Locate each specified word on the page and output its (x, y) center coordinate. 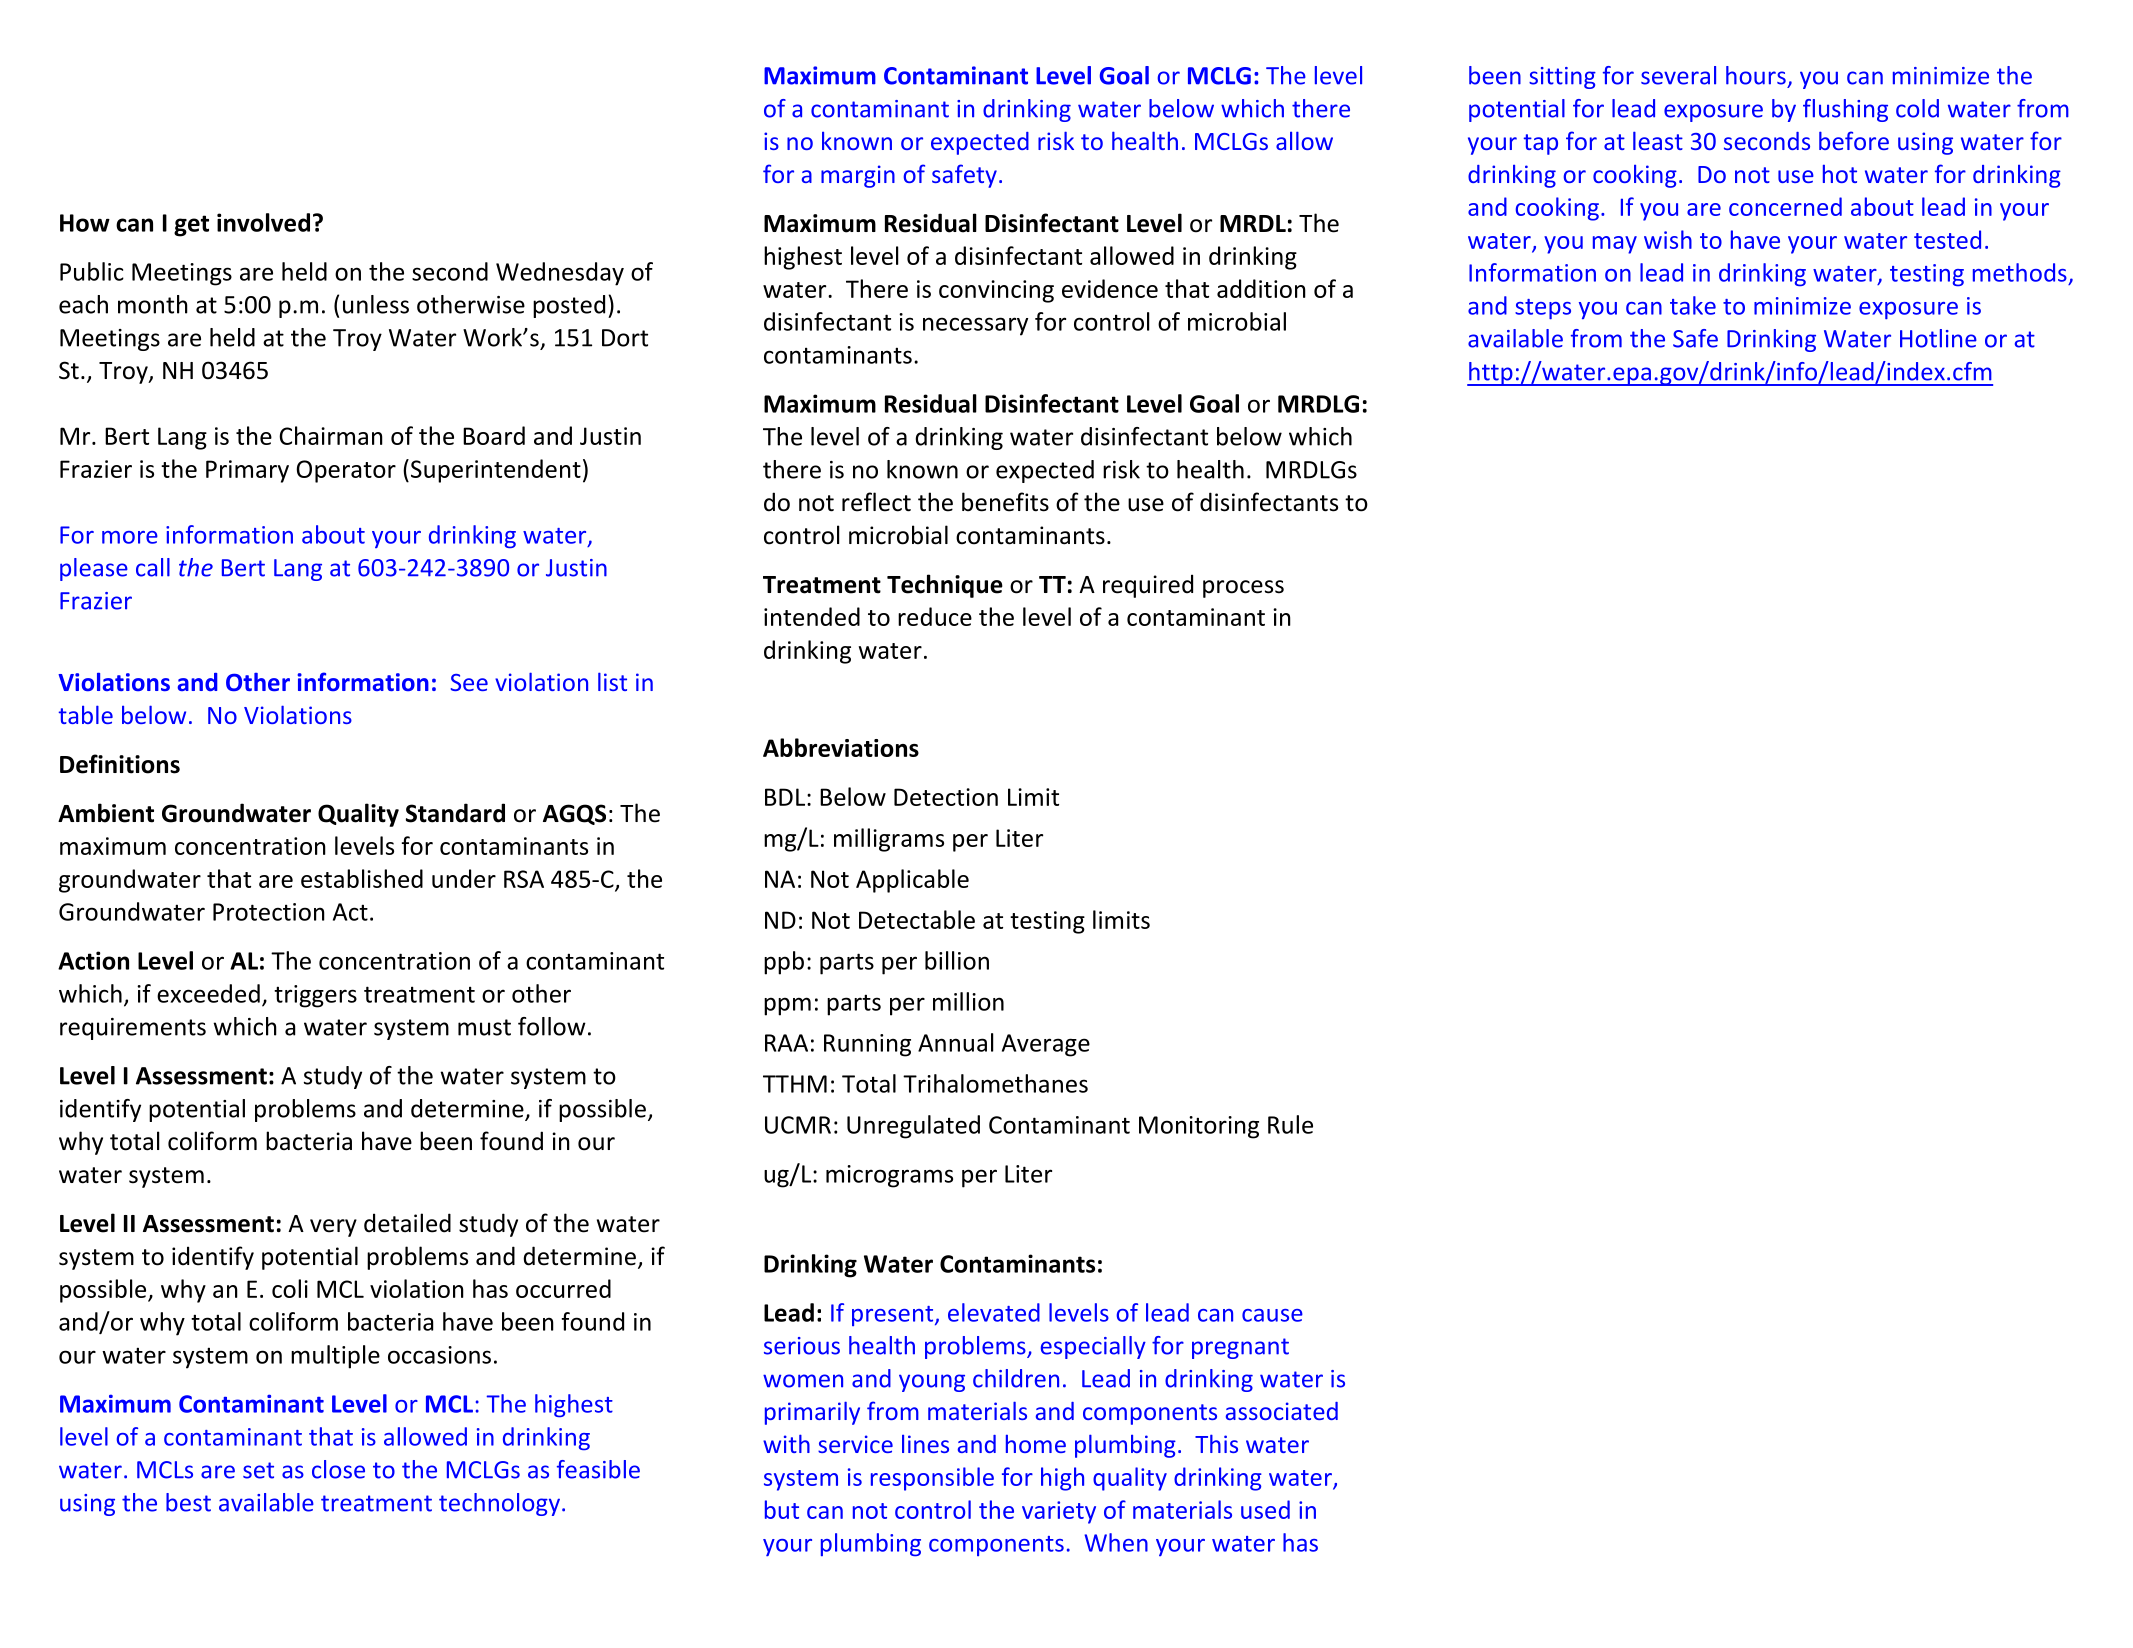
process (1243, 589)
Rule (1290, 1124)
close (338, 1469)
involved (263, 222)
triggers (315, 996)
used (1265, 1509)
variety (1059, 1512)
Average (1046, 1045)
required (1148, 586)
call (153, 567)
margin (858, 176)
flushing (1845, 110)
